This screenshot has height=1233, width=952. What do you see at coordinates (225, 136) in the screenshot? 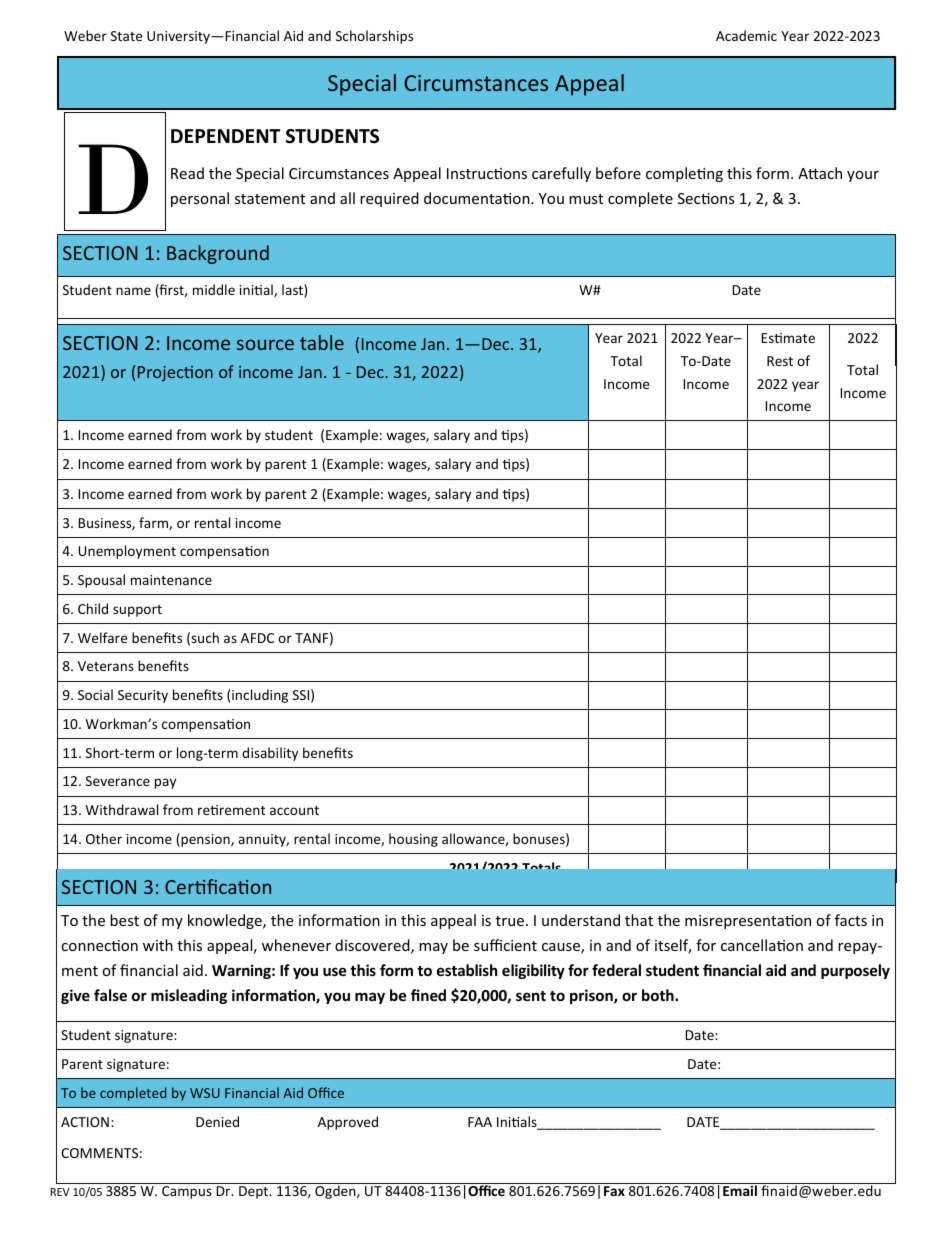
I see `DEPENDENT` at bounding box center [225, 136].
